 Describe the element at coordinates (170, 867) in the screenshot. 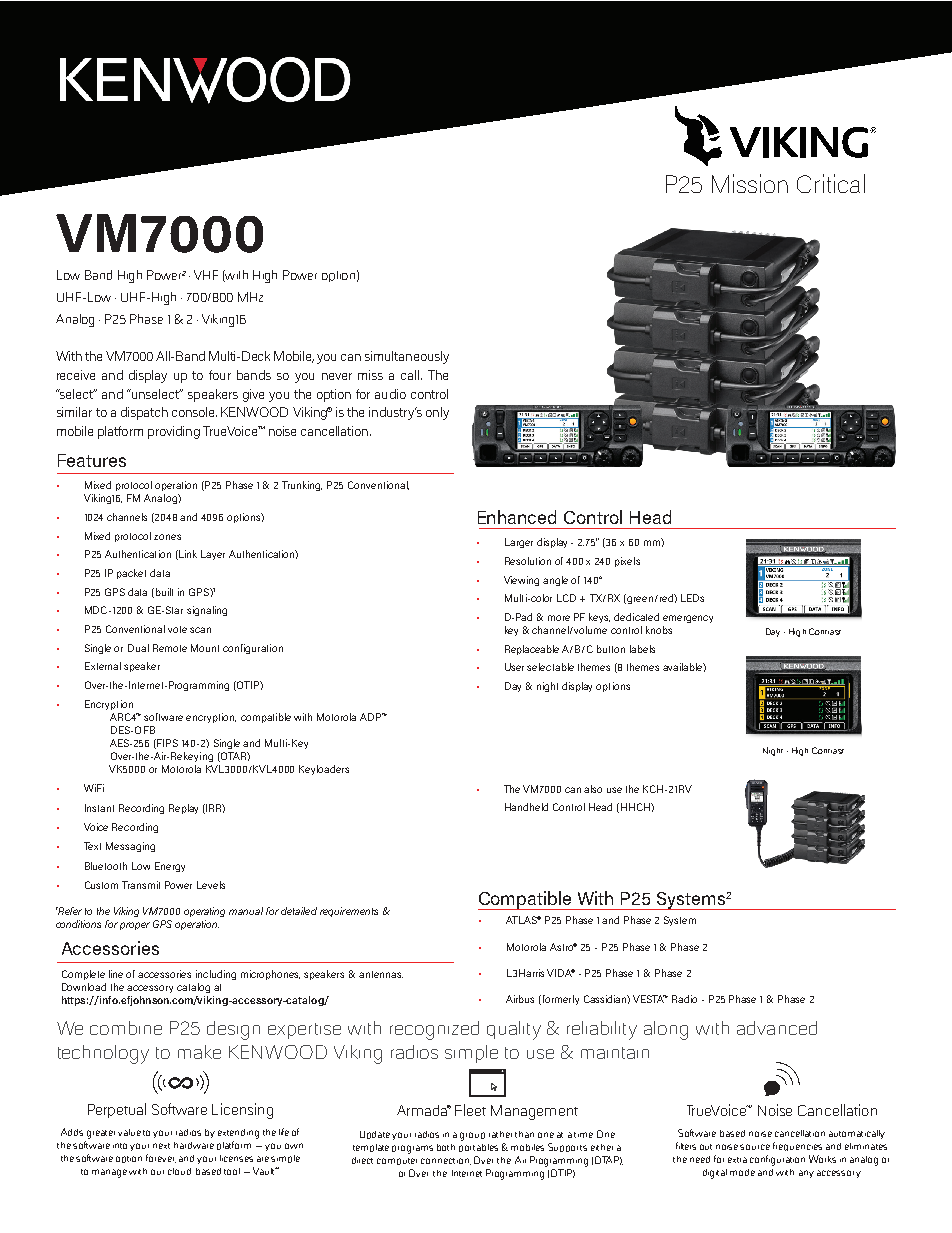

I see `Energy` at that location.
